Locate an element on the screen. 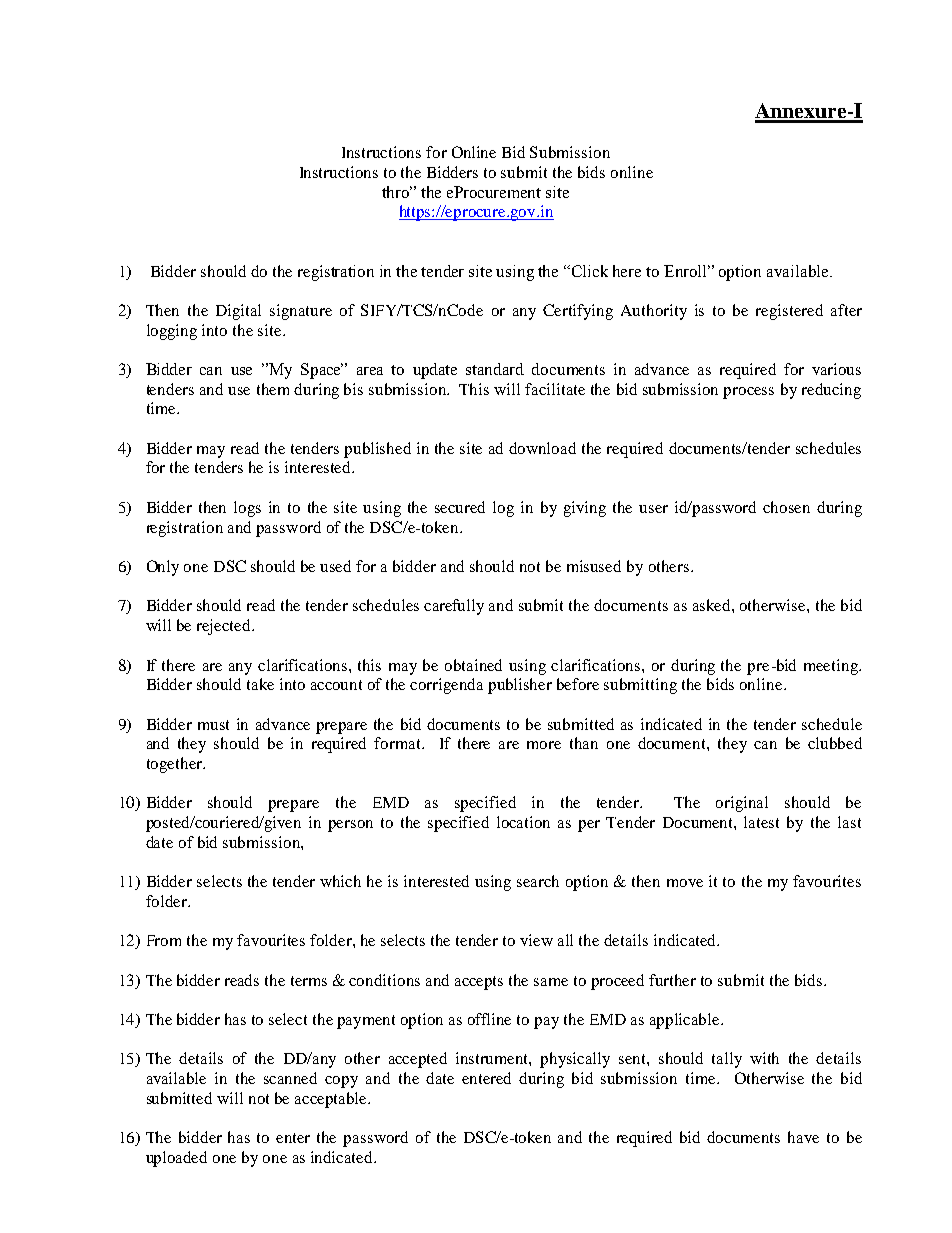  Click is located at coordinates (590, 271).
